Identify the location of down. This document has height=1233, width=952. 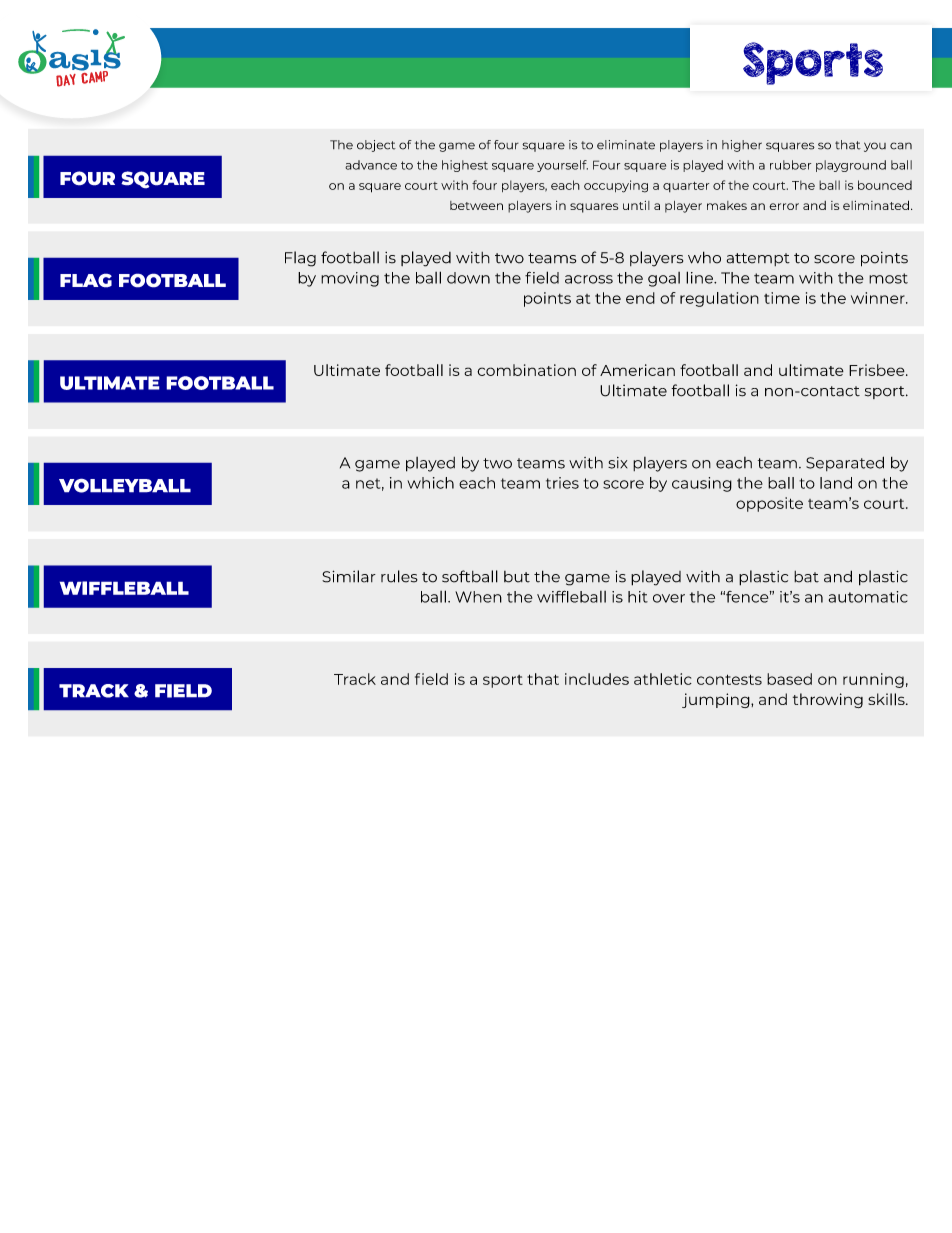
(468, 278).
